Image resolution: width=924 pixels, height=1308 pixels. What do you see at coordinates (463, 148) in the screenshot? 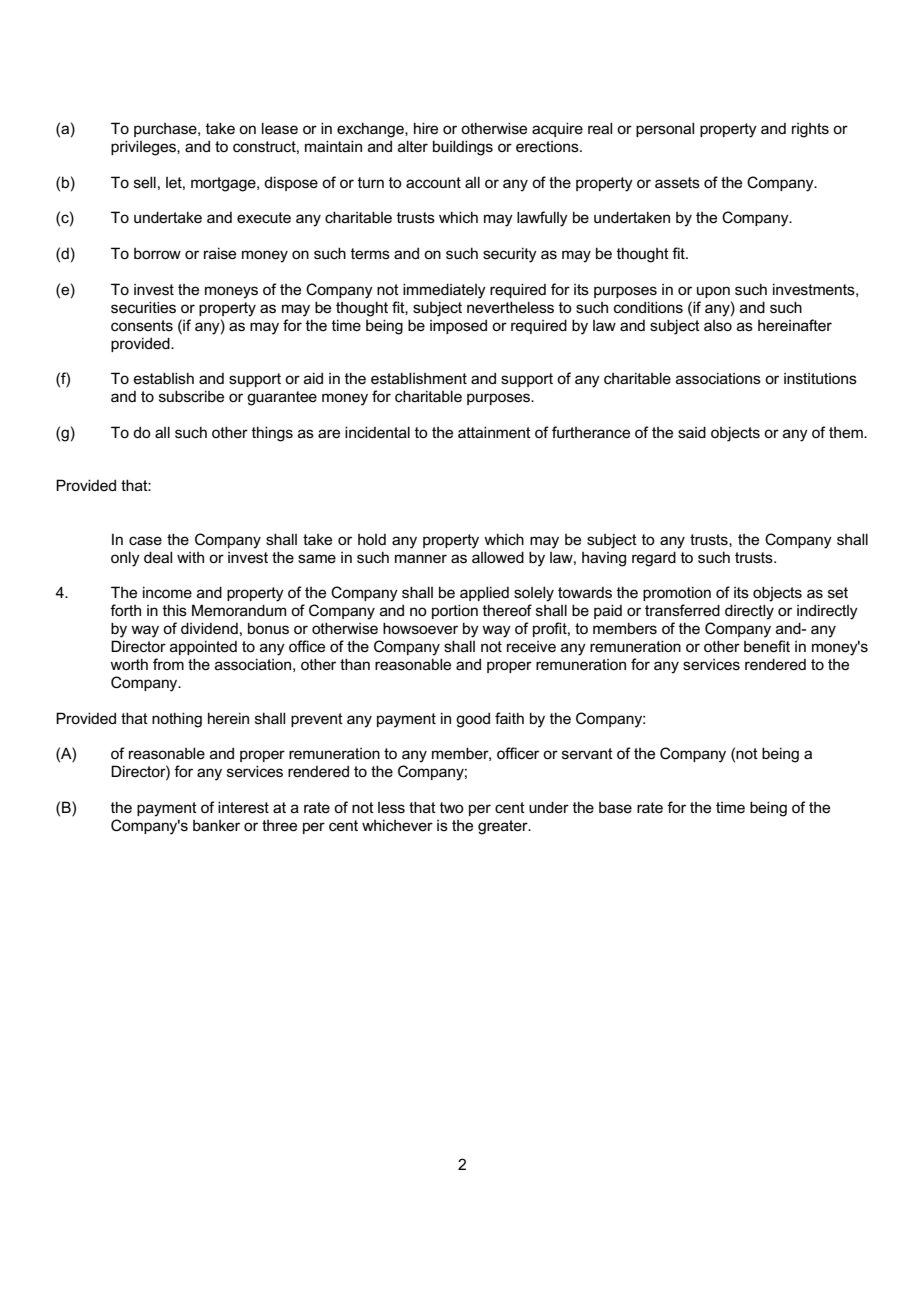
I see `buildings` at bounding box center [463, 148].
